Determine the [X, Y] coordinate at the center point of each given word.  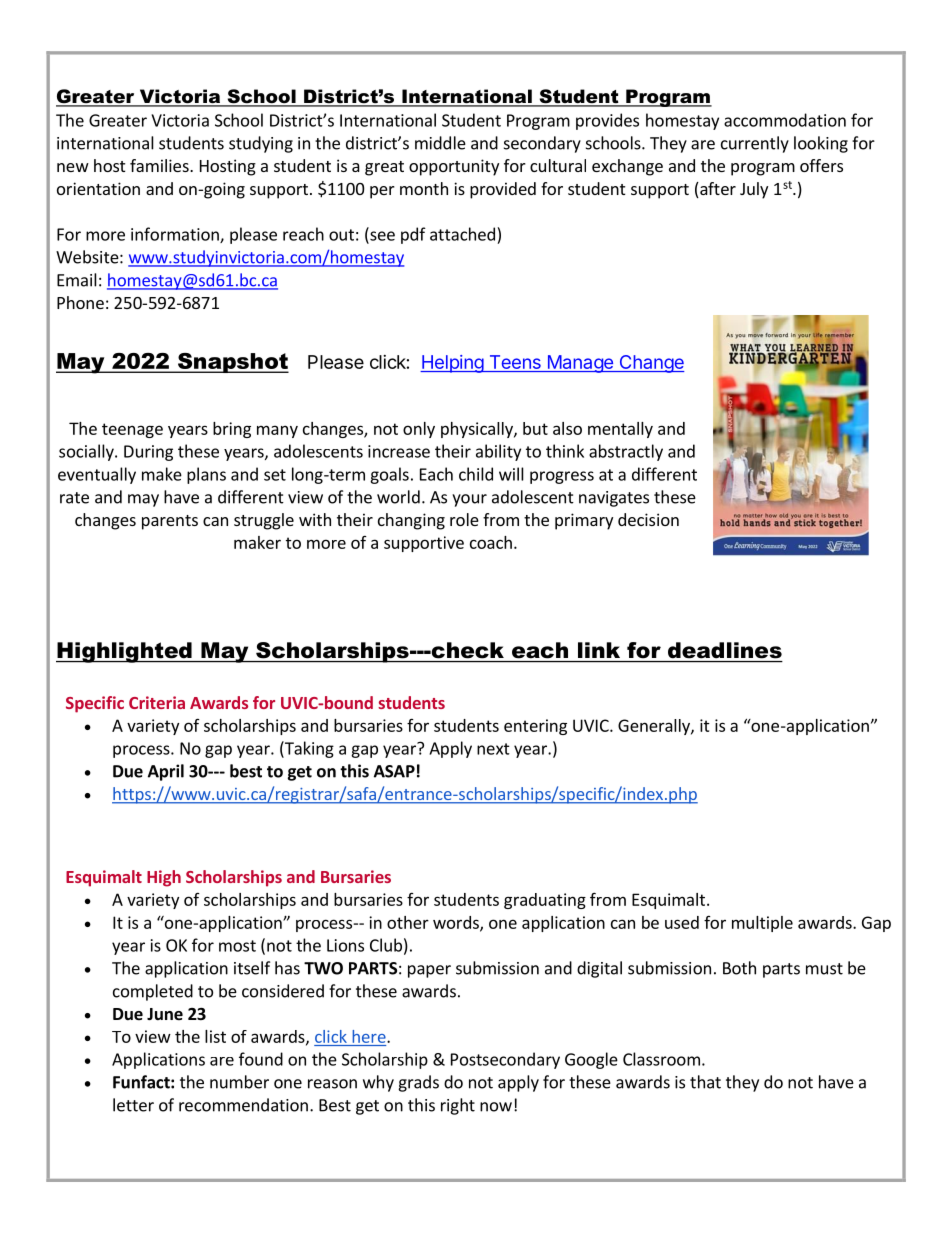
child [476, 474]
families [160, 165]
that [705, 1082]
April [166, 772]
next [493, 749]
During [148, 453]
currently [755, 144]
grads [418, 1083]
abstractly [626, 452]
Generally [655, 727]
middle [440, 143]
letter [133, 1105]
